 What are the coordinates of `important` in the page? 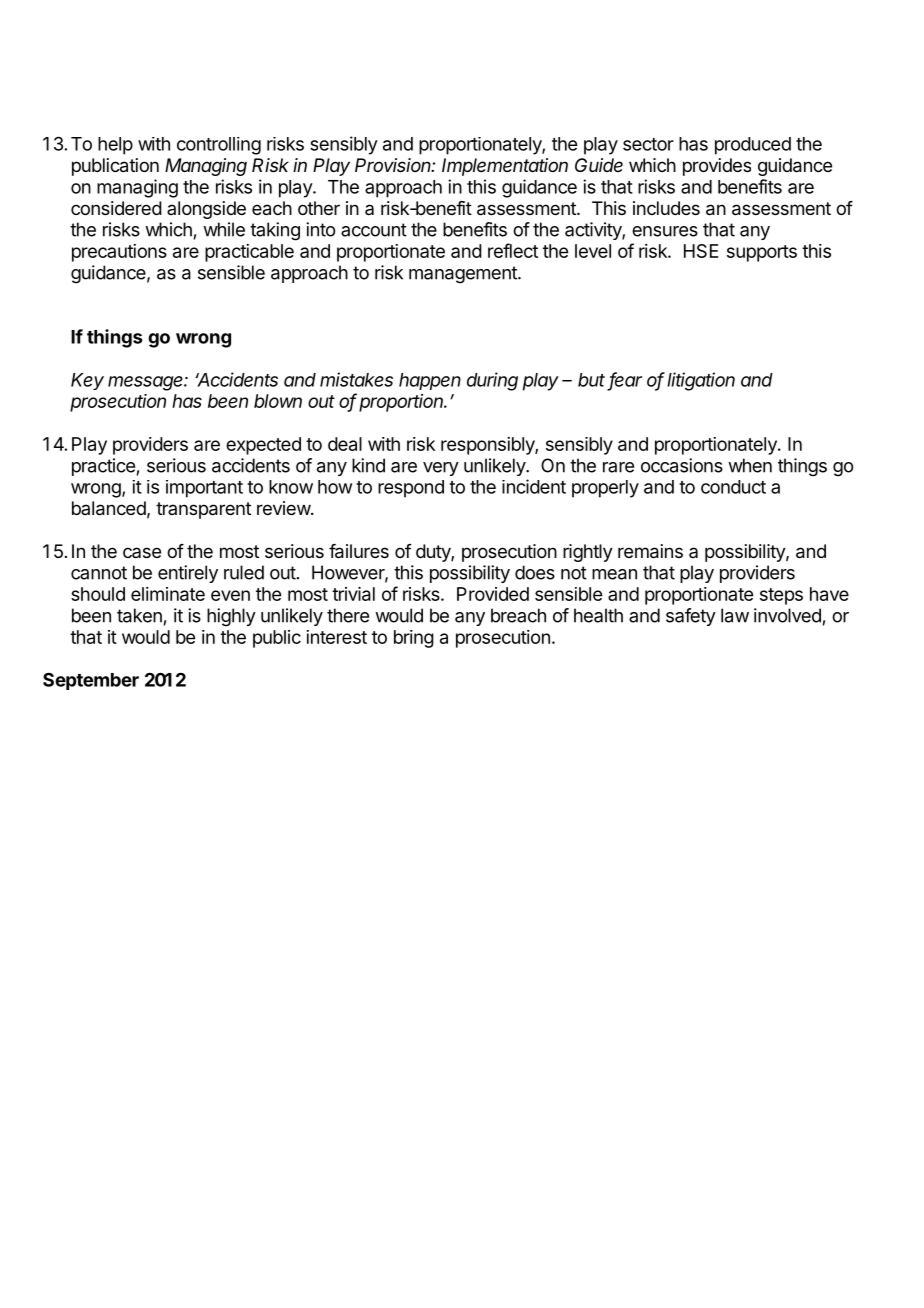 It's located at (204, 489).
